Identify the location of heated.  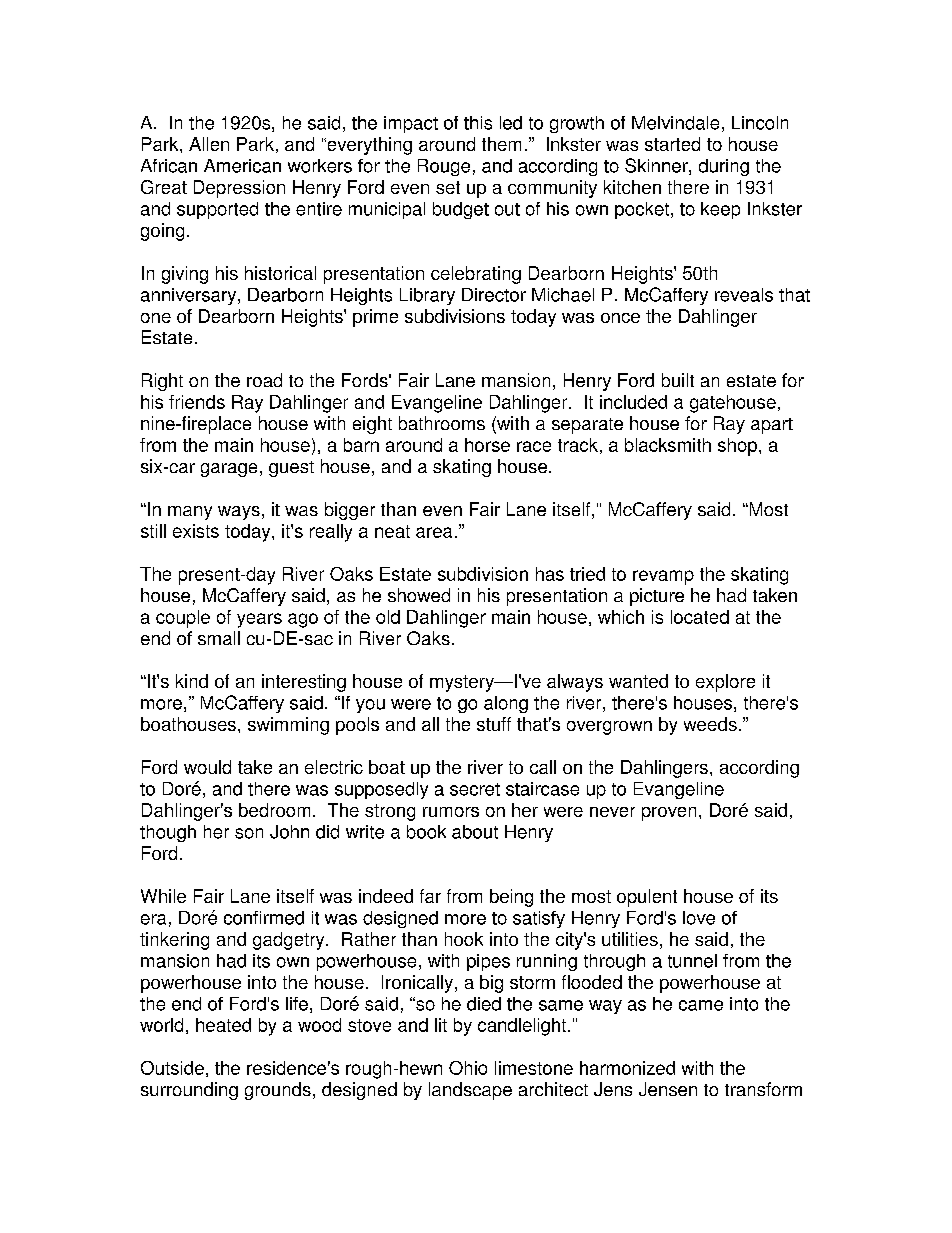
(223, 1025).
